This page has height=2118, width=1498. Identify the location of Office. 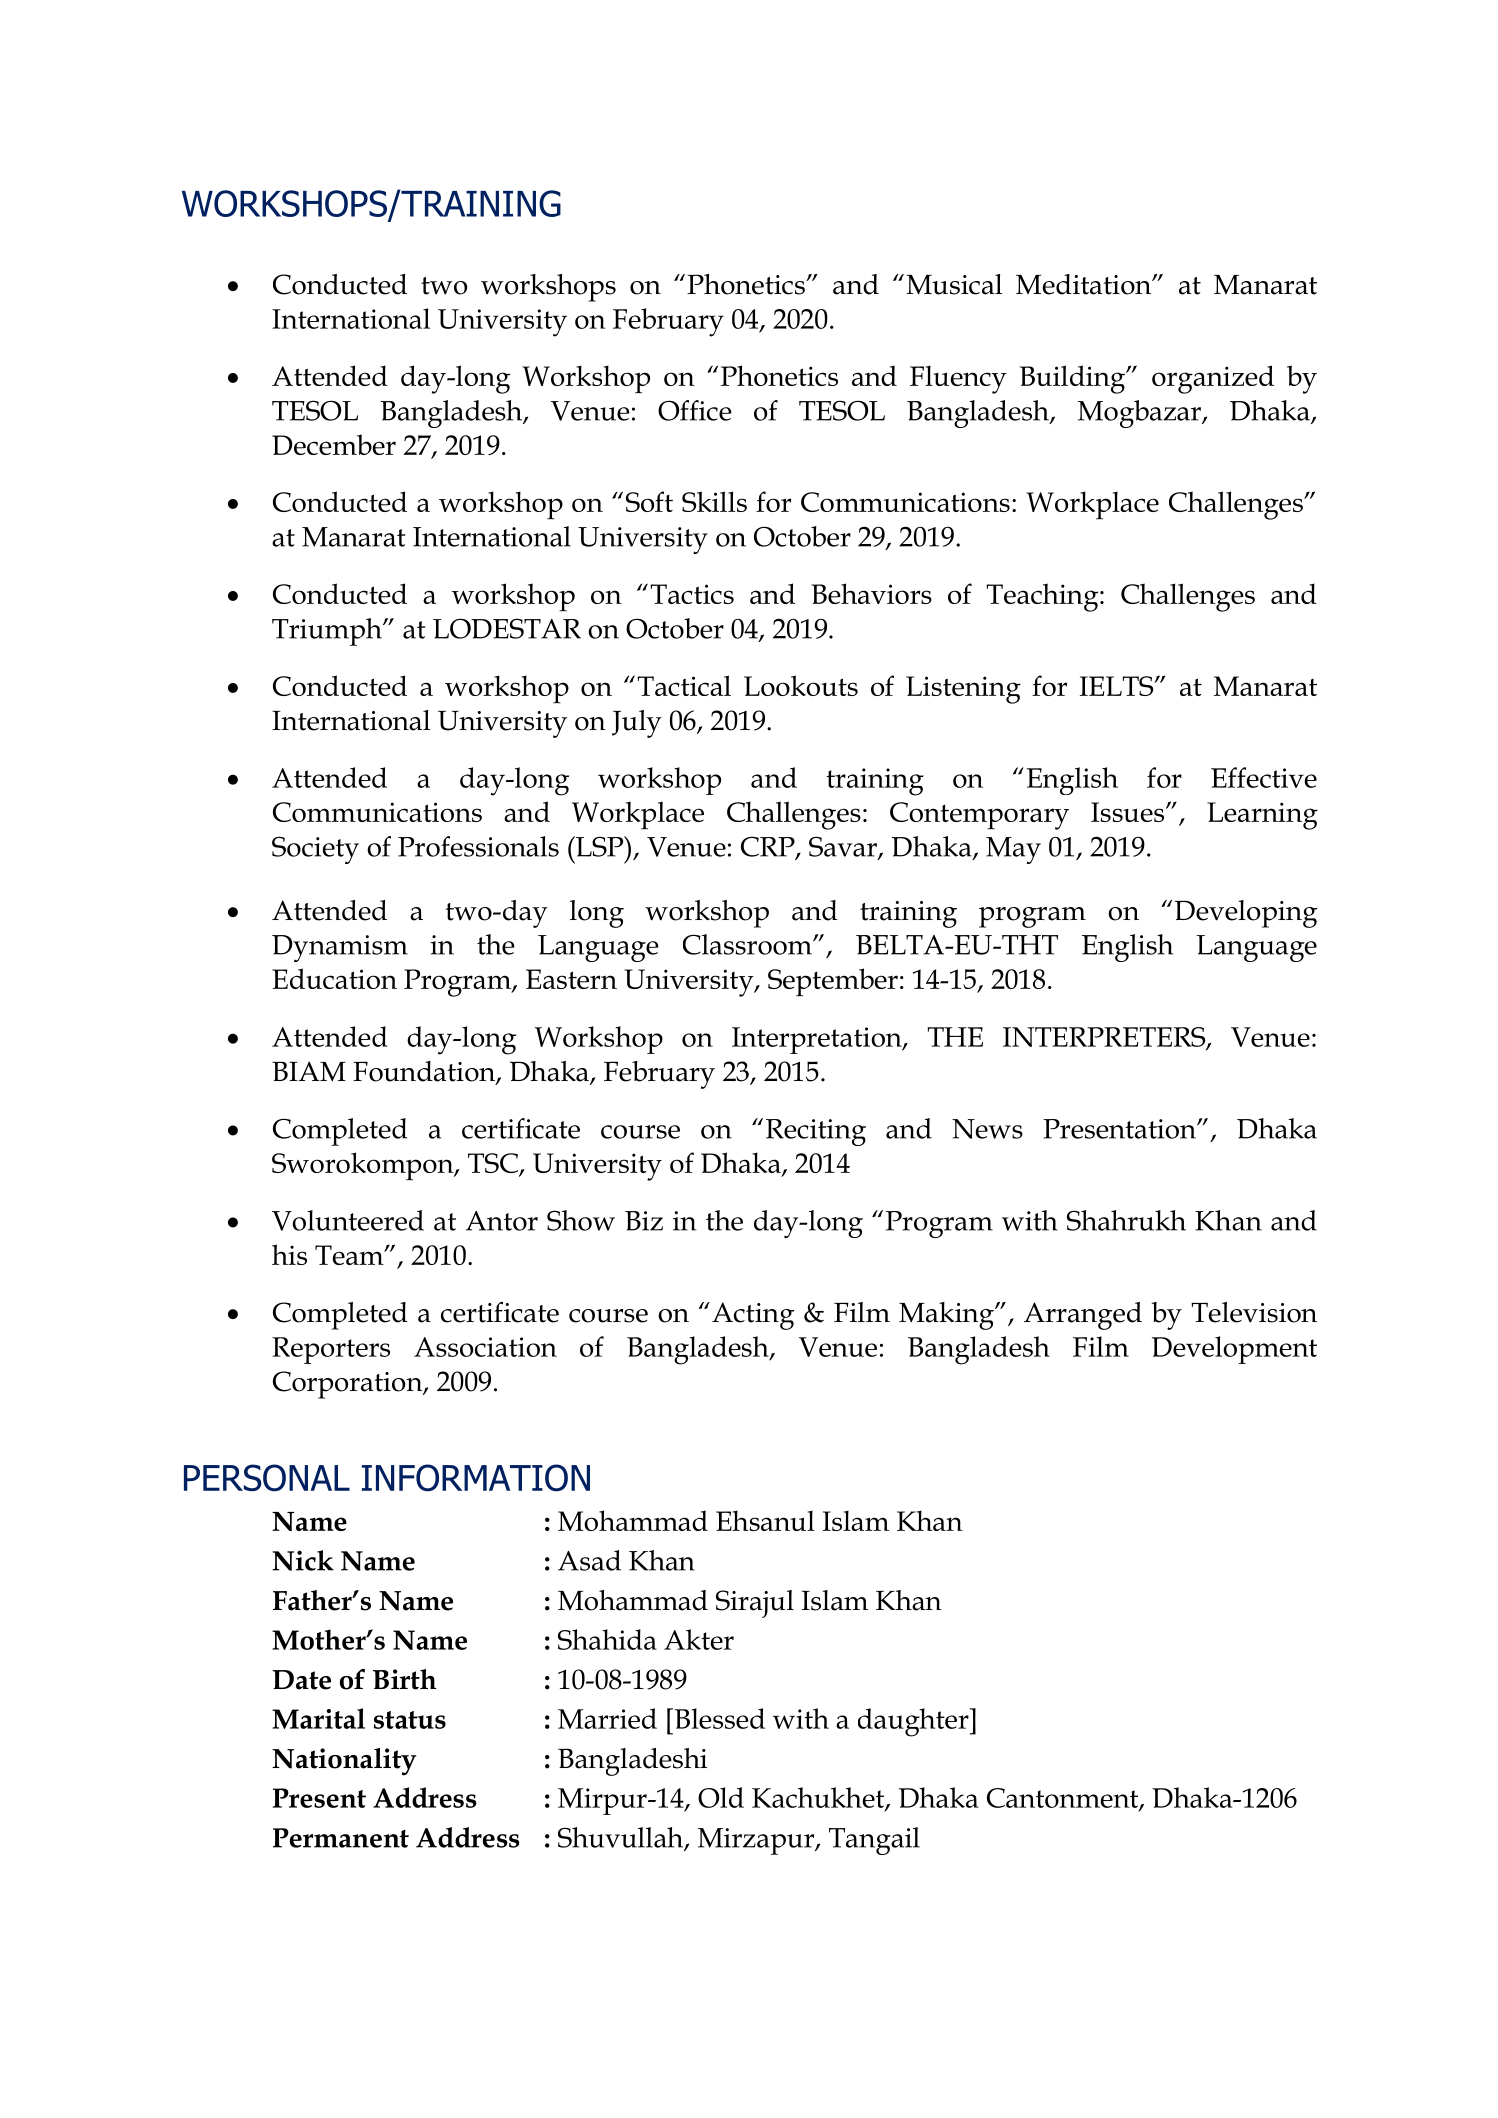
(695, 410).
